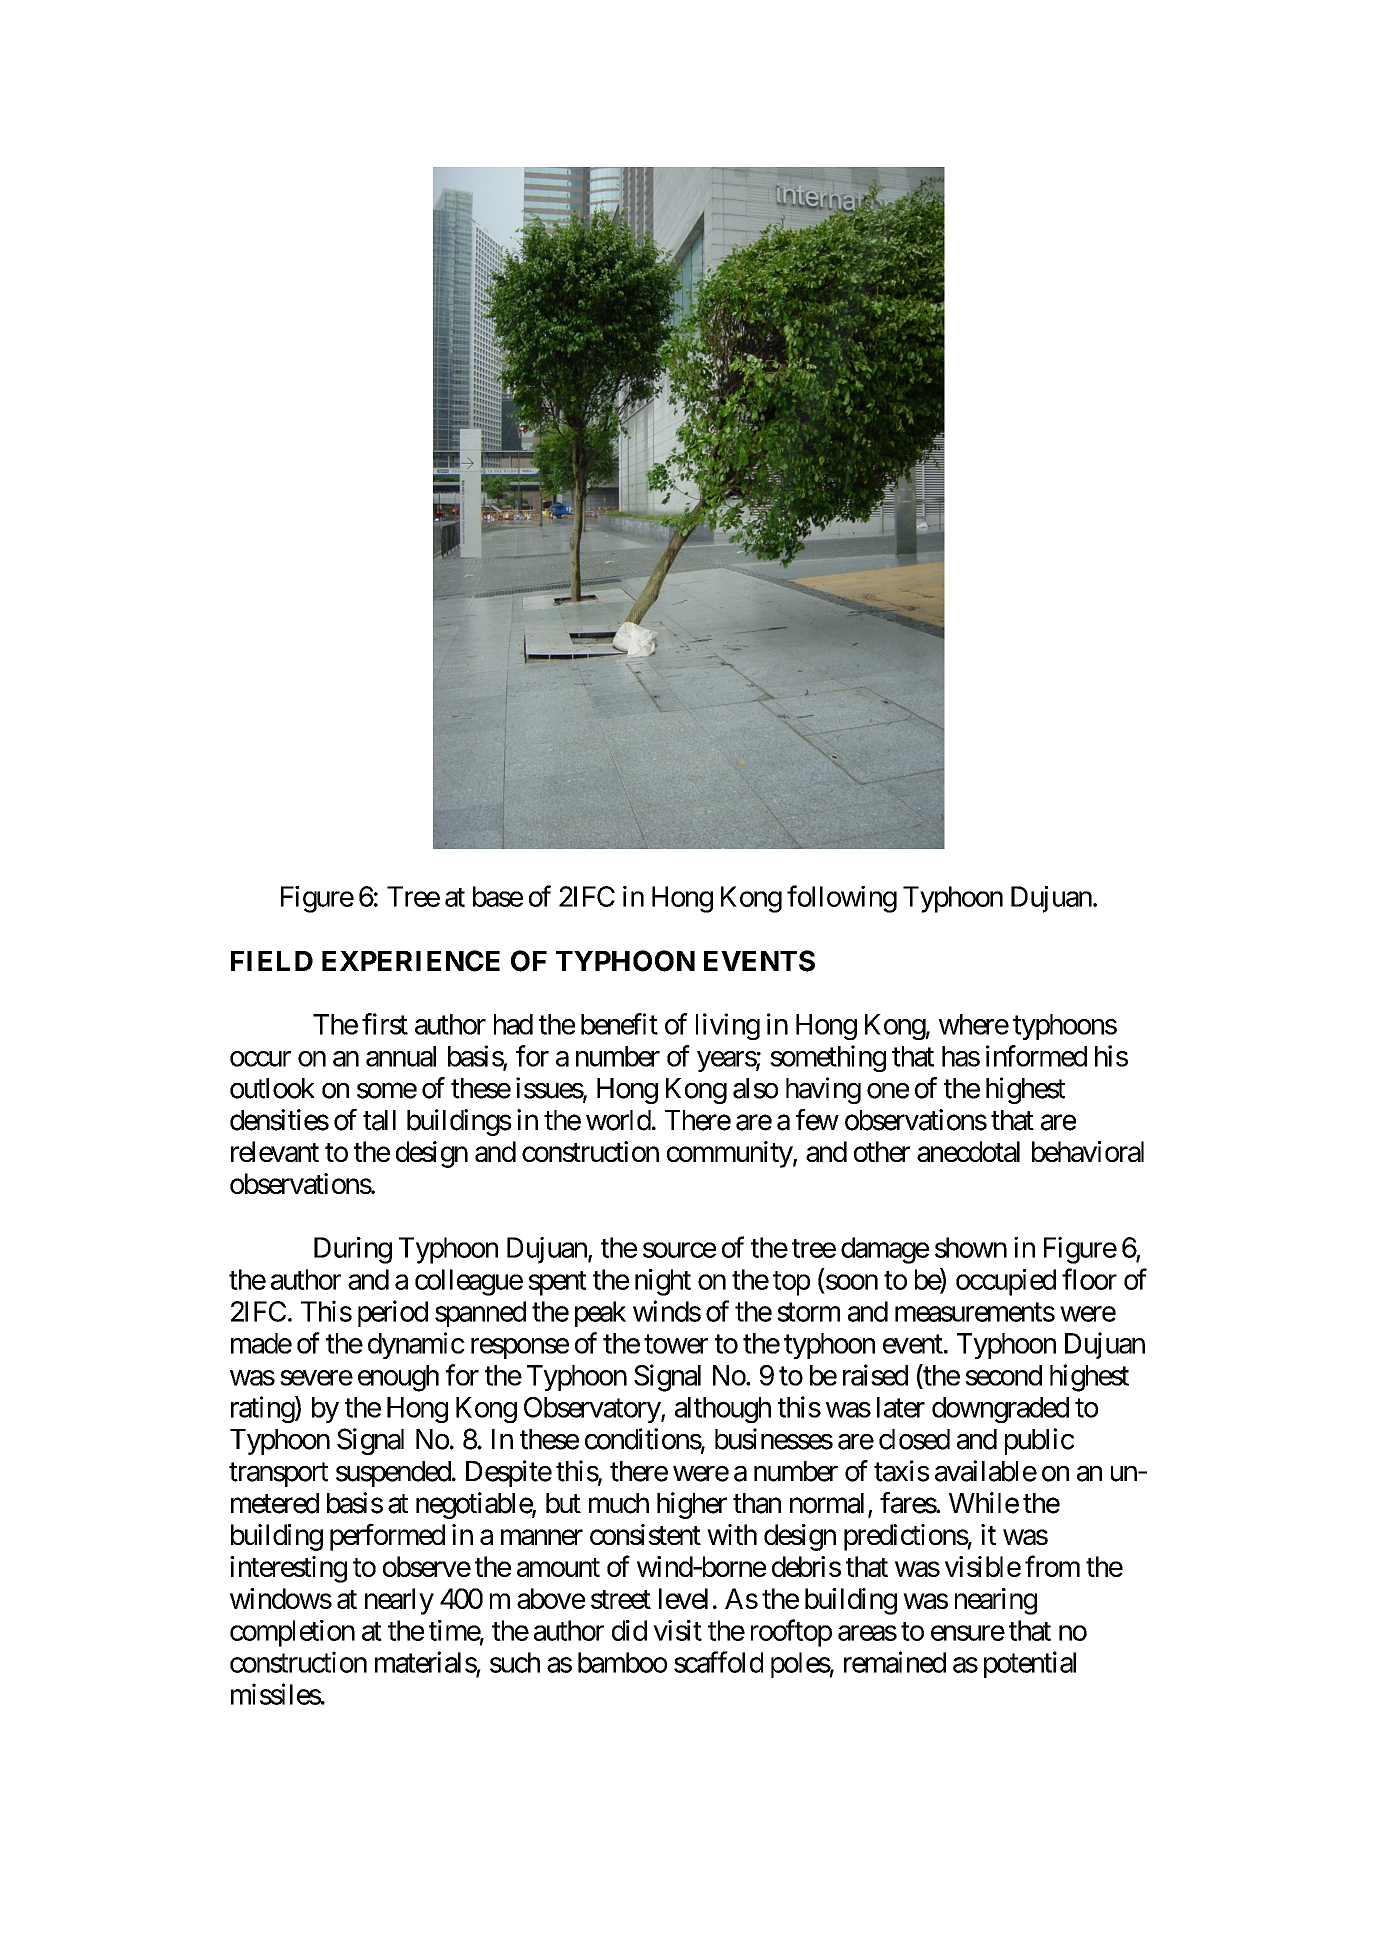 The image size is (1377, 1947). Describe the element at coordinates (1006, 1282) in the image. I see `occupied` at that location.
